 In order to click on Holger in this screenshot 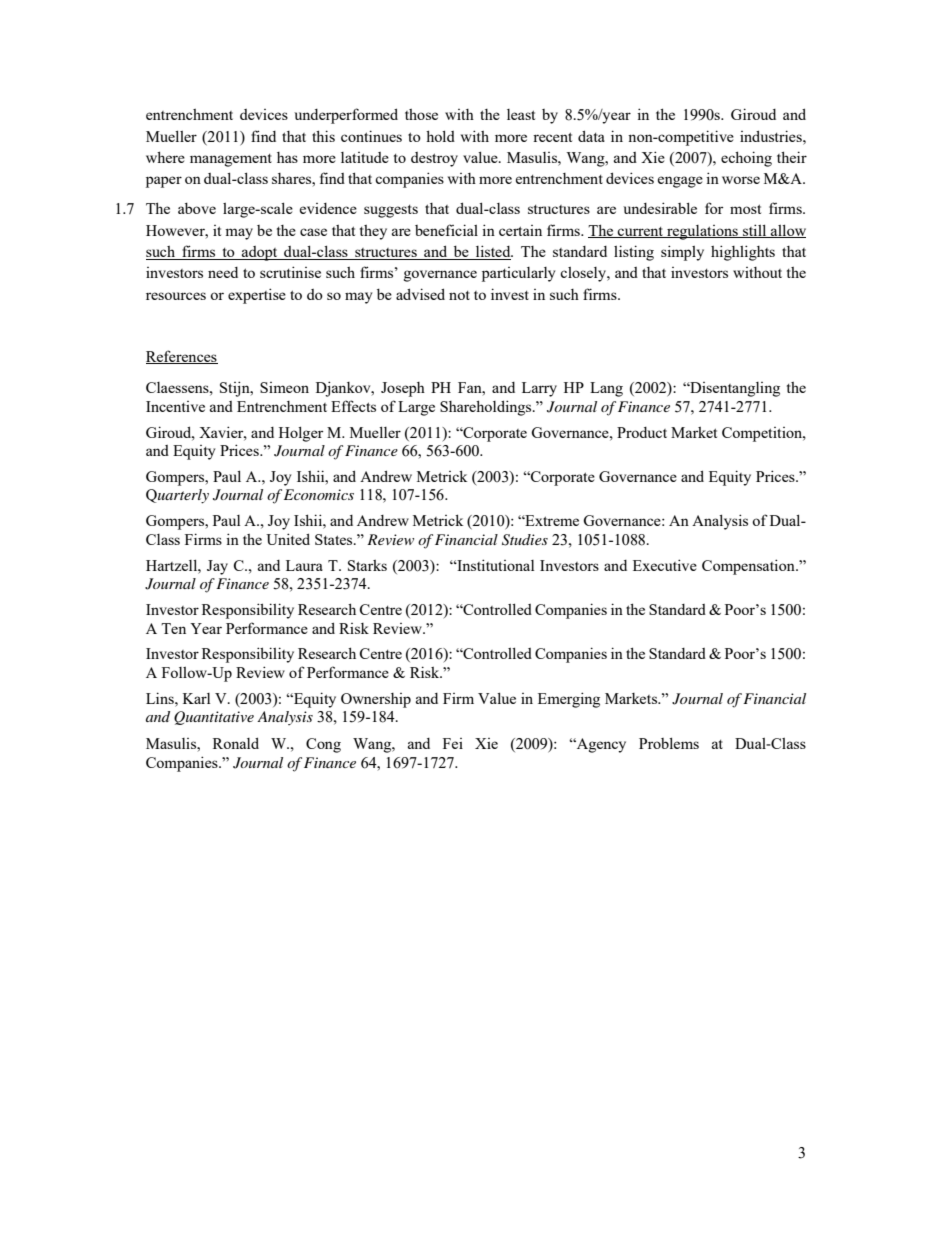, I will do `click(301, 434)`.
